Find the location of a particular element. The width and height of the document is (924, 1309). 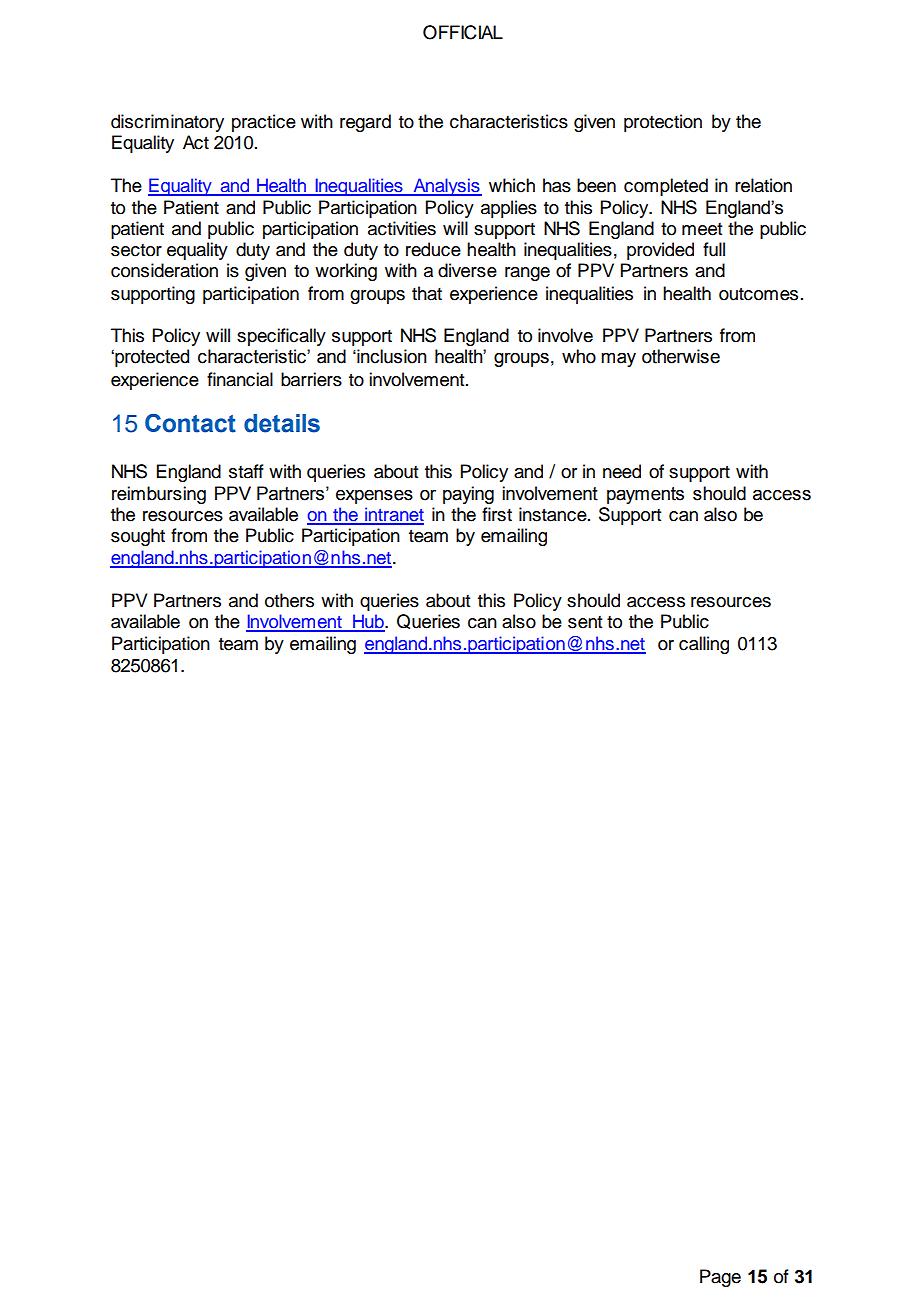

calling is located at coordinates (704, 645).
